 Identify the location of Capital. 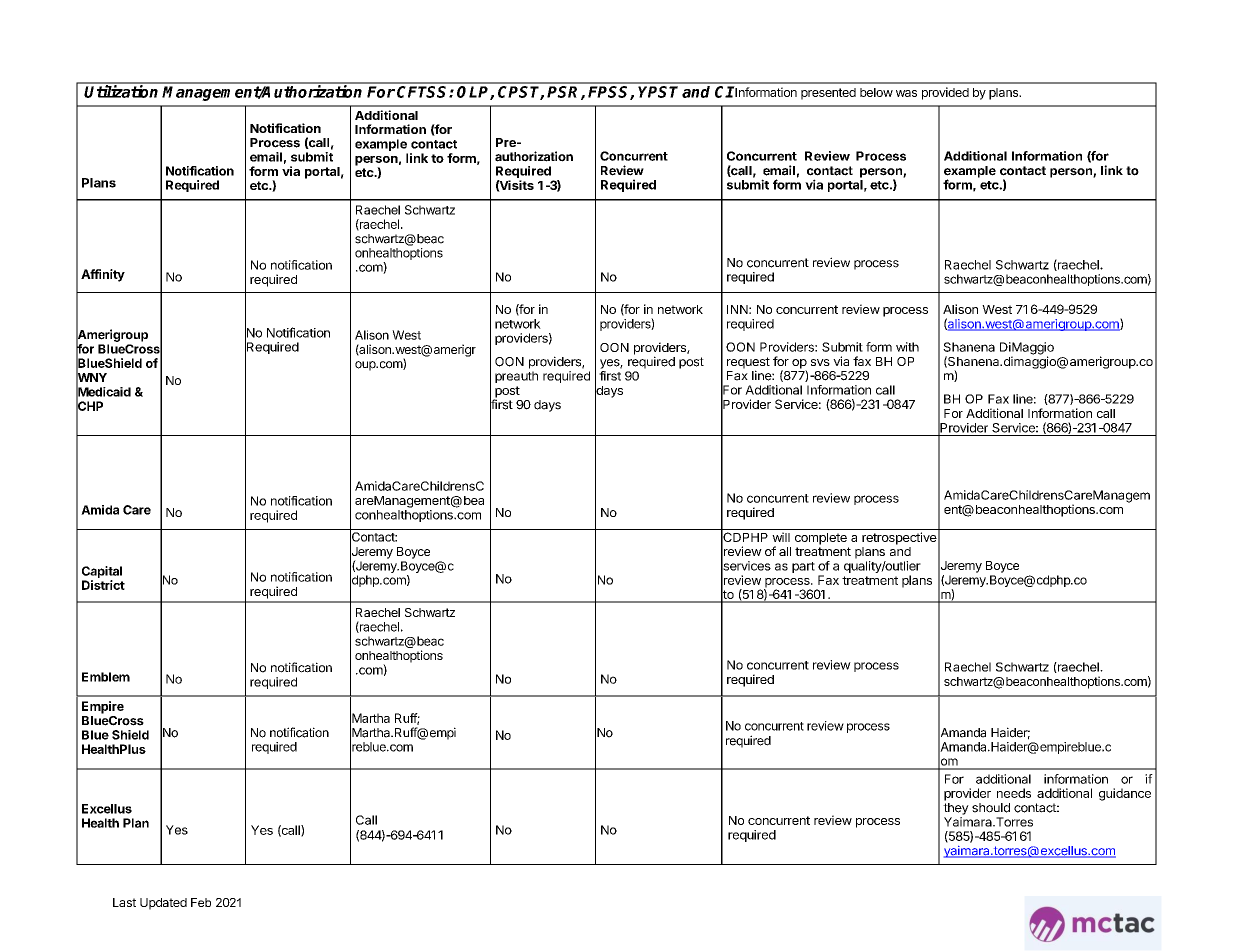
(102, 573).
